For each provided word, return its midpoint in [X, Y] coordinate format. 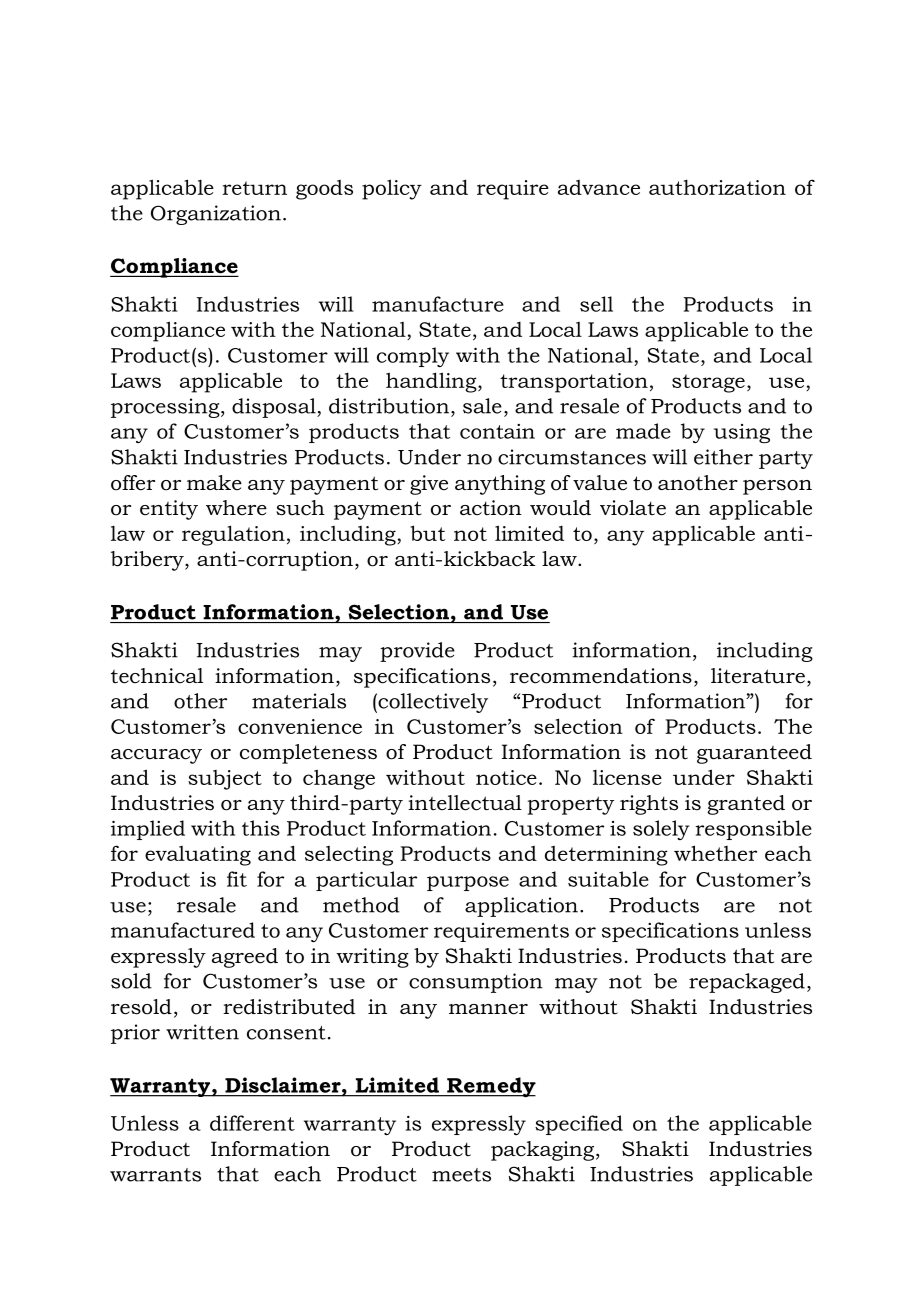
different [252, 1123]
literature [758, 676]
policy [392, 189]
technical [157, 676]
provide [417, 652]
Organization [216, 215]
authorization [717, 187]
